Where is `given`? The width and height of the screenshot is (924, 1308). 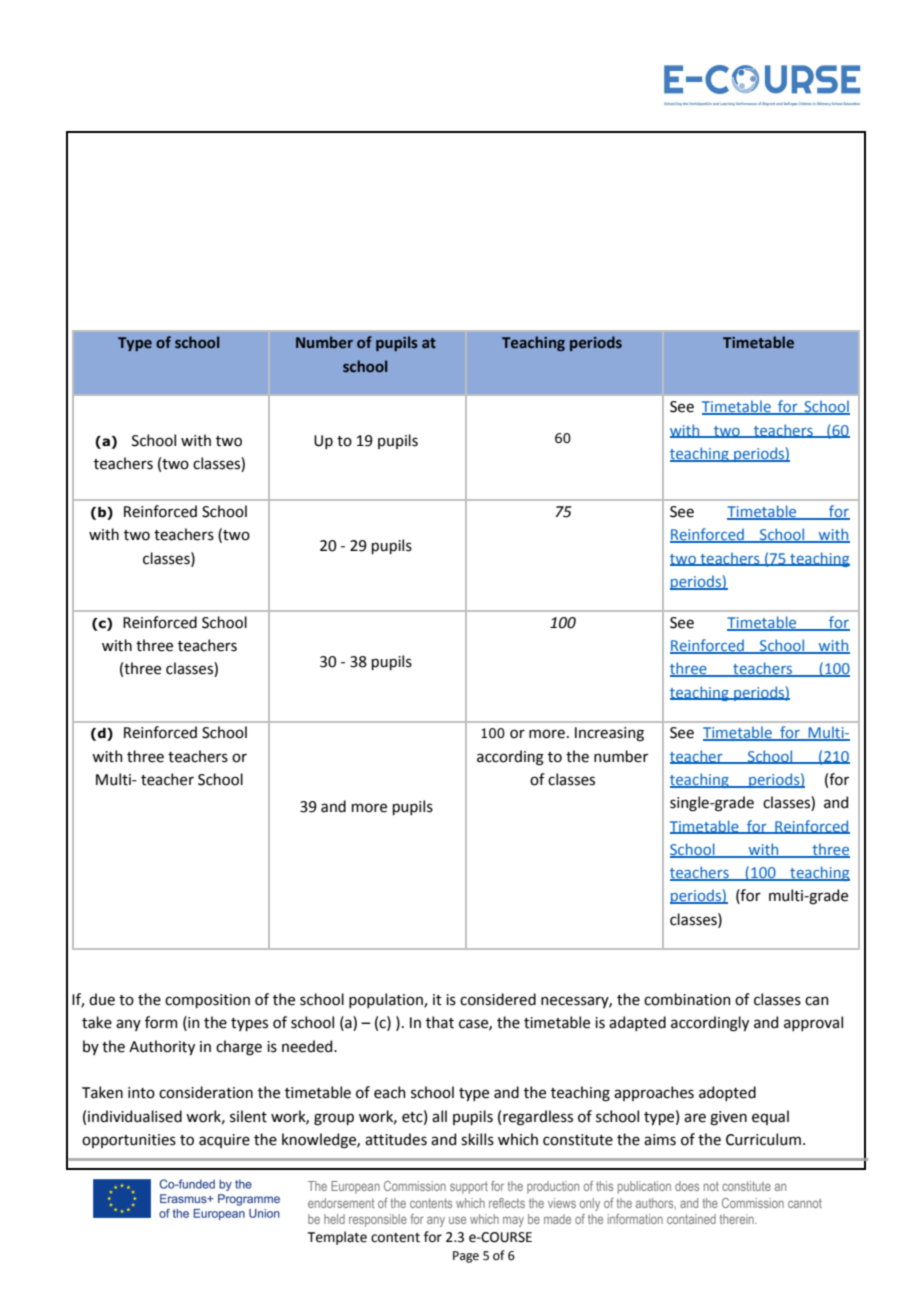 given is located at coordinates (728, 1118).
